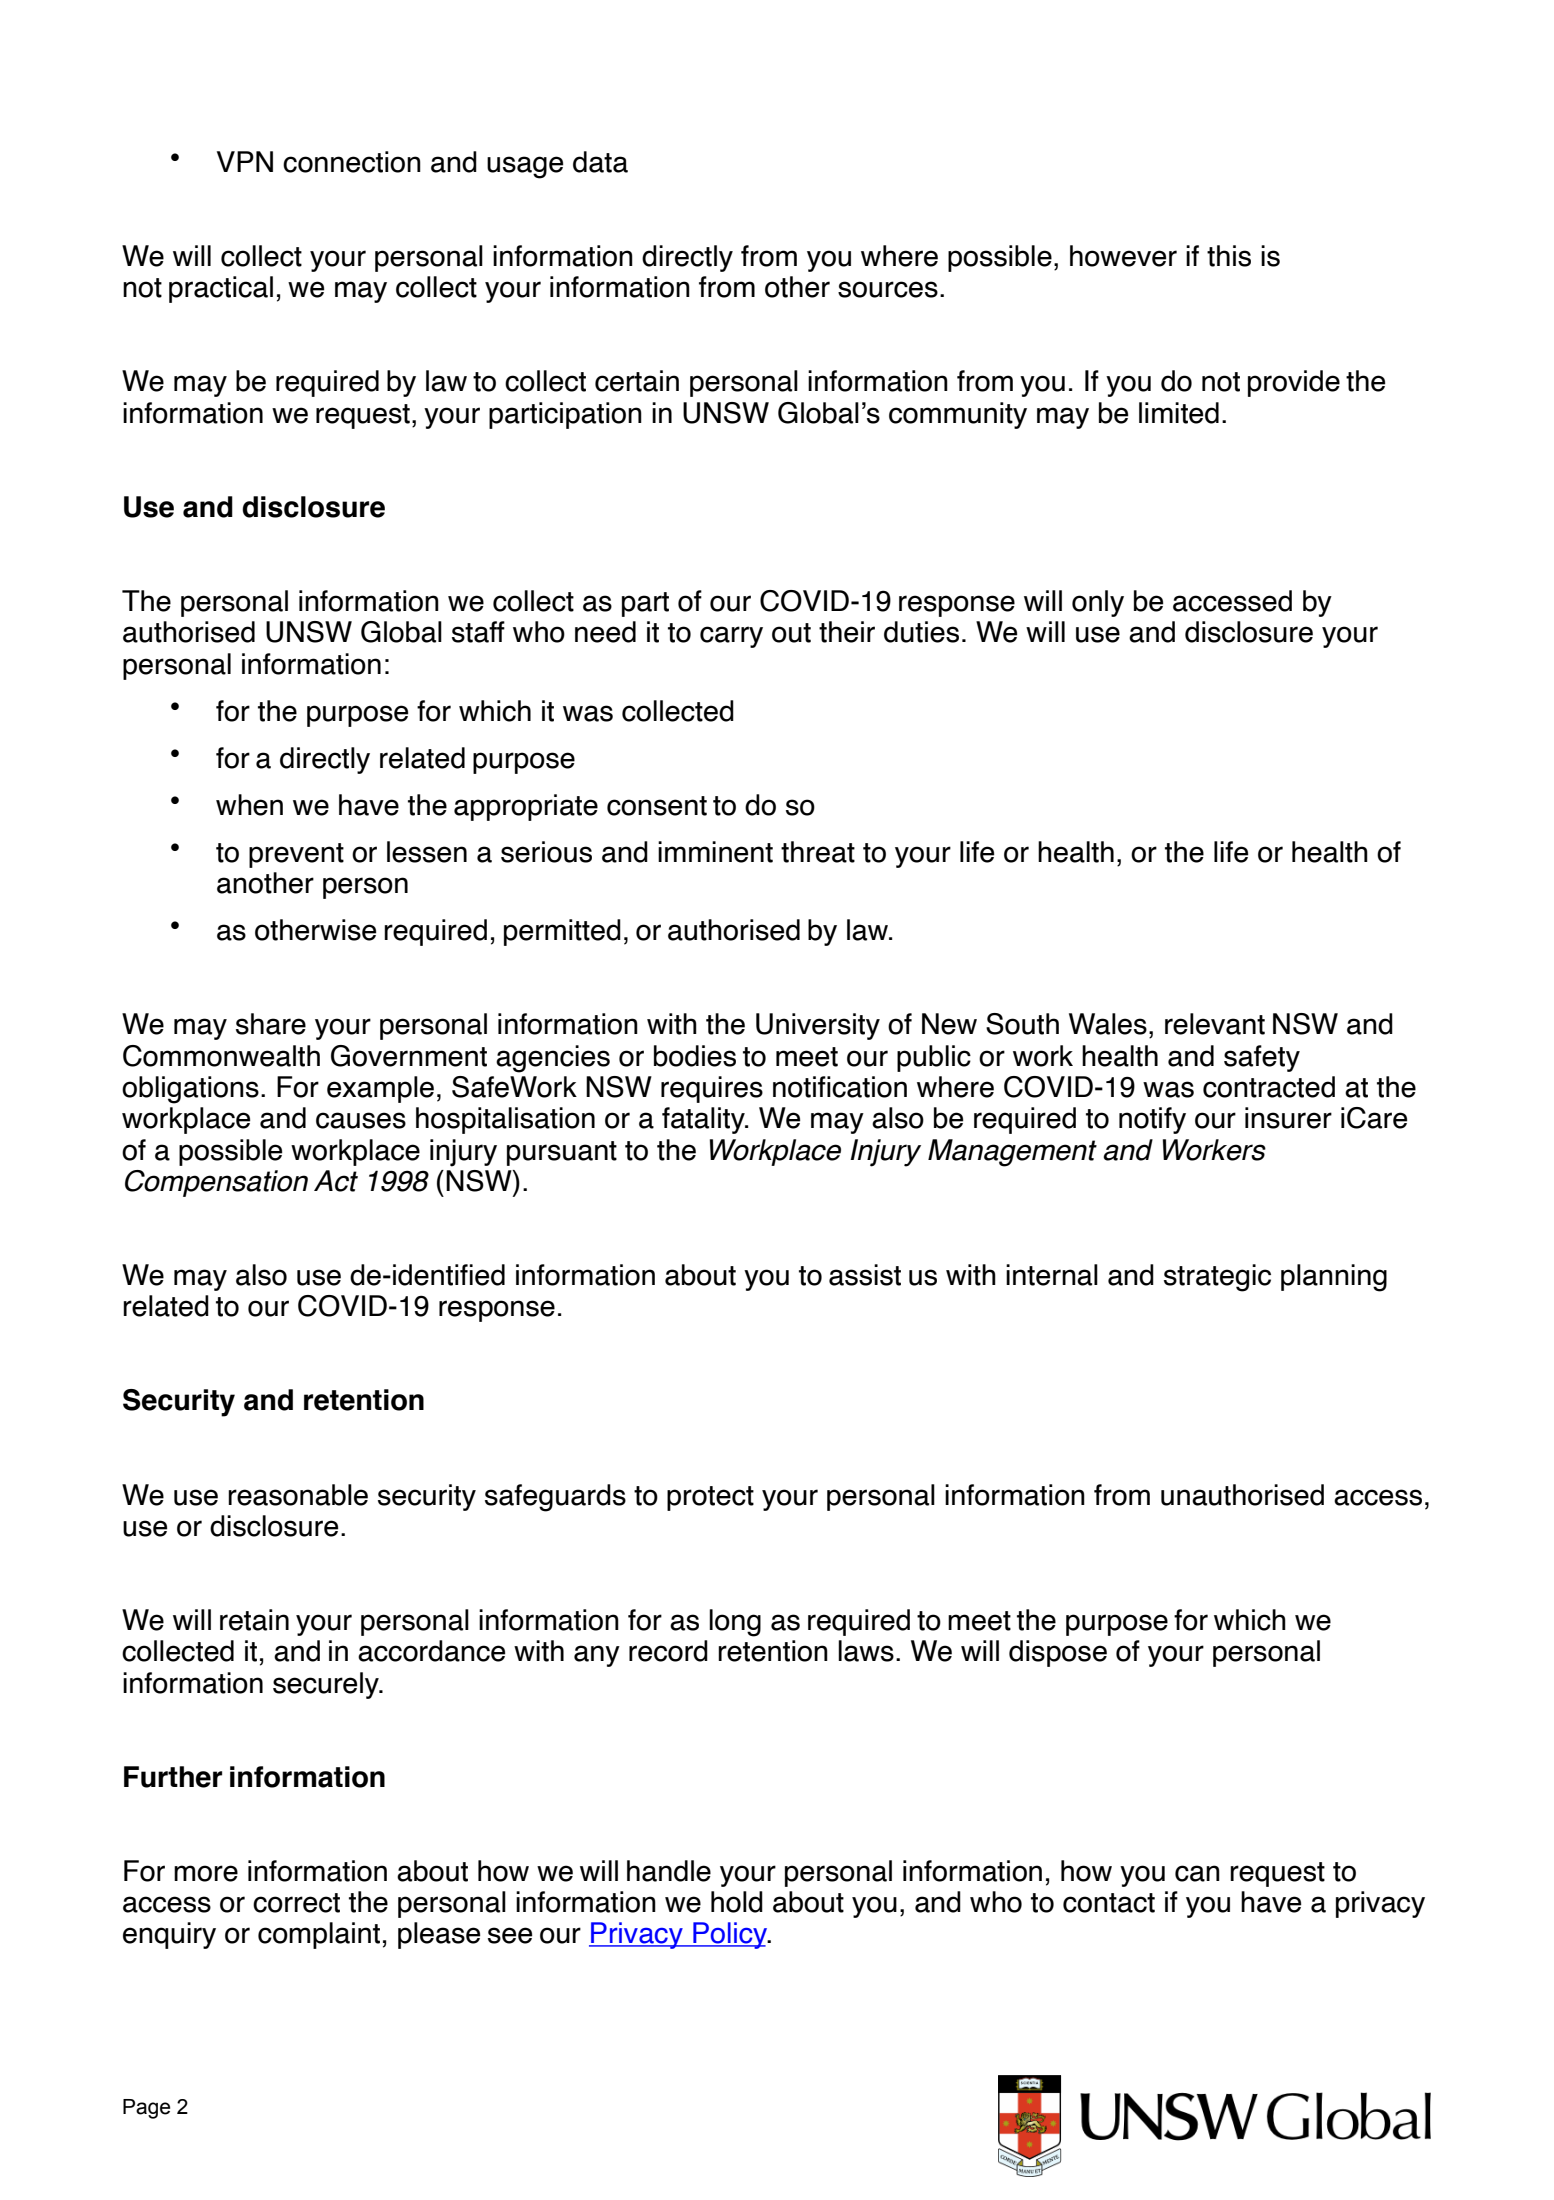  I want to click on sources, so click(888, 289).
